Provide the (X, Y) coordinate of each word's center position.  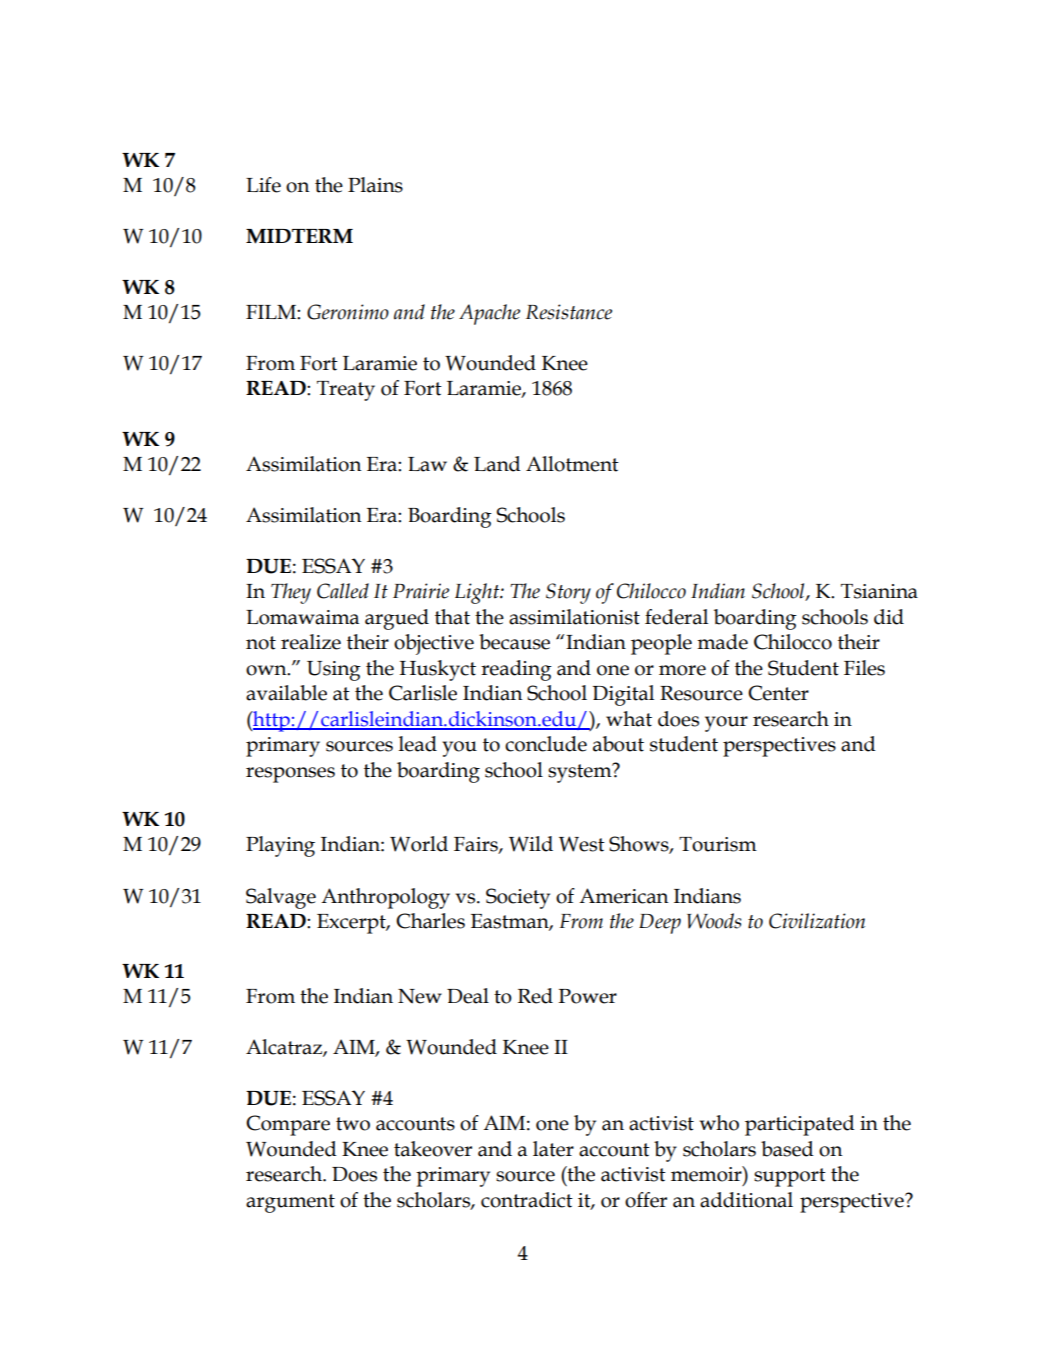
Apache (489, 314)
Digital (623, 695)
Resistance (569, 312)
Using (334, 671)
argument (290, 1203)
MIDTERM (299, 236)
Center (778, 693)
